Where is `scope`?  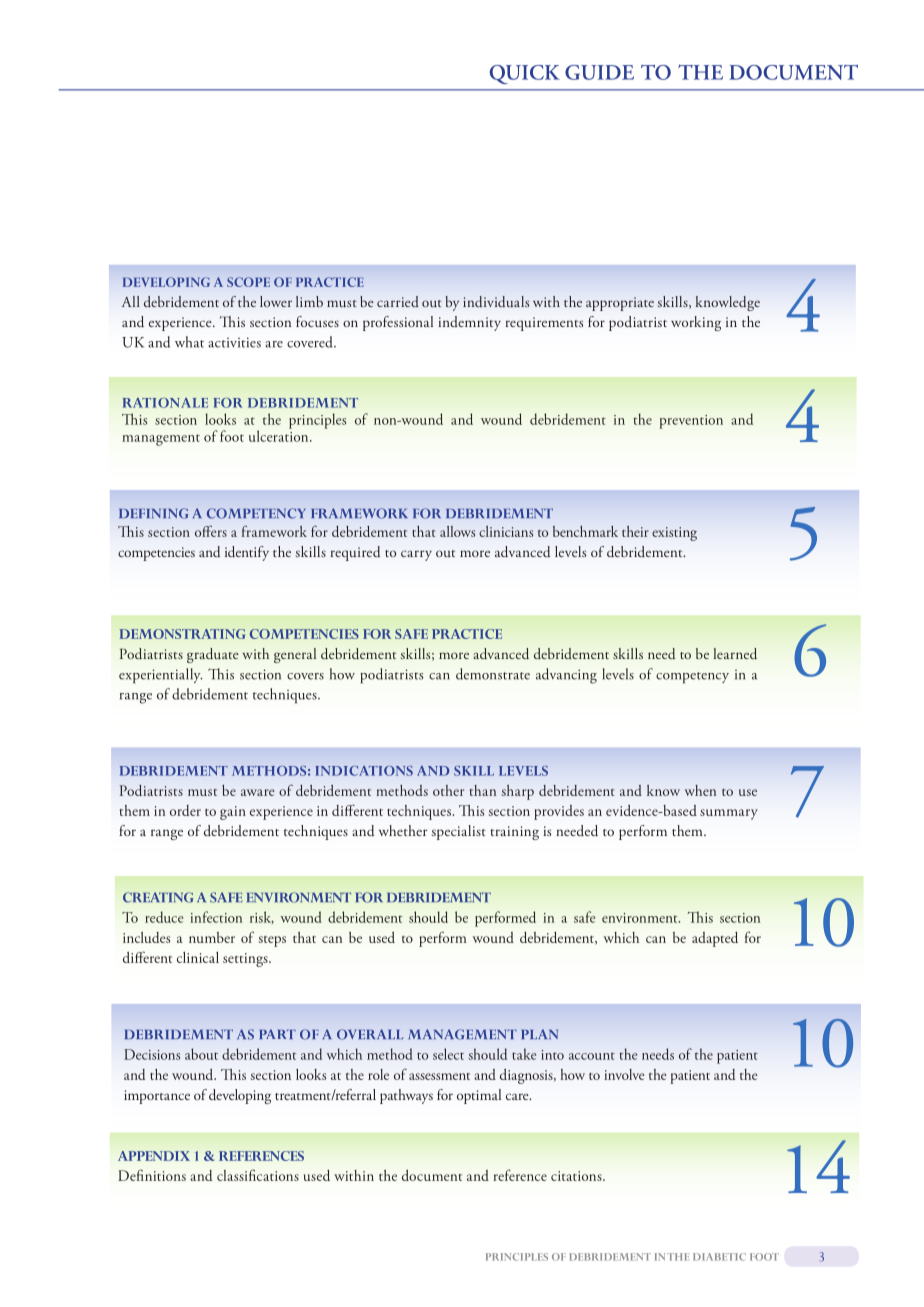
scope is located at coordinates (248, 282).
